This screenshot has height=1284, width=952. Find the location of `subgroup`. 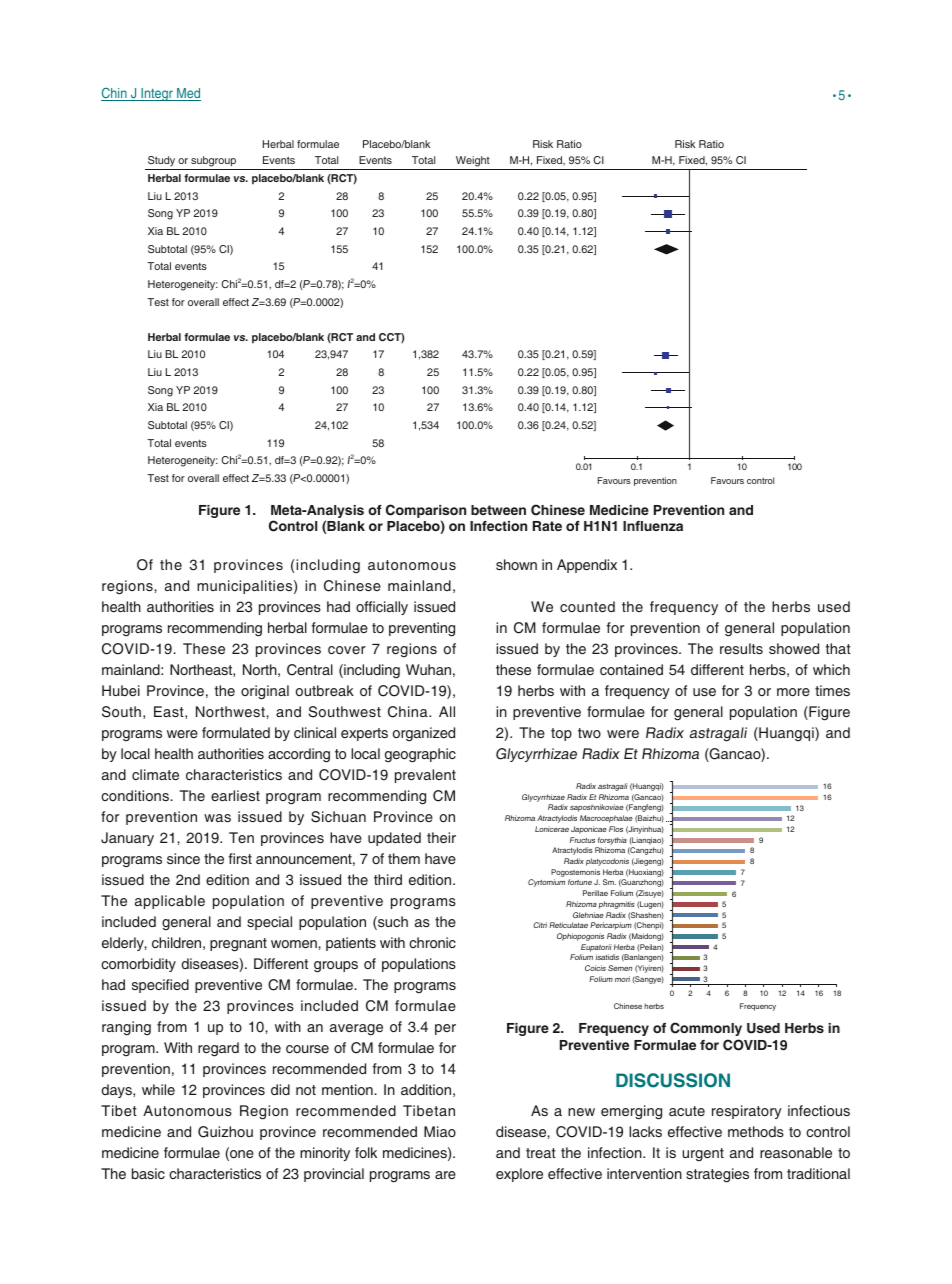

subgroup is located at coordinates (213, 163).
